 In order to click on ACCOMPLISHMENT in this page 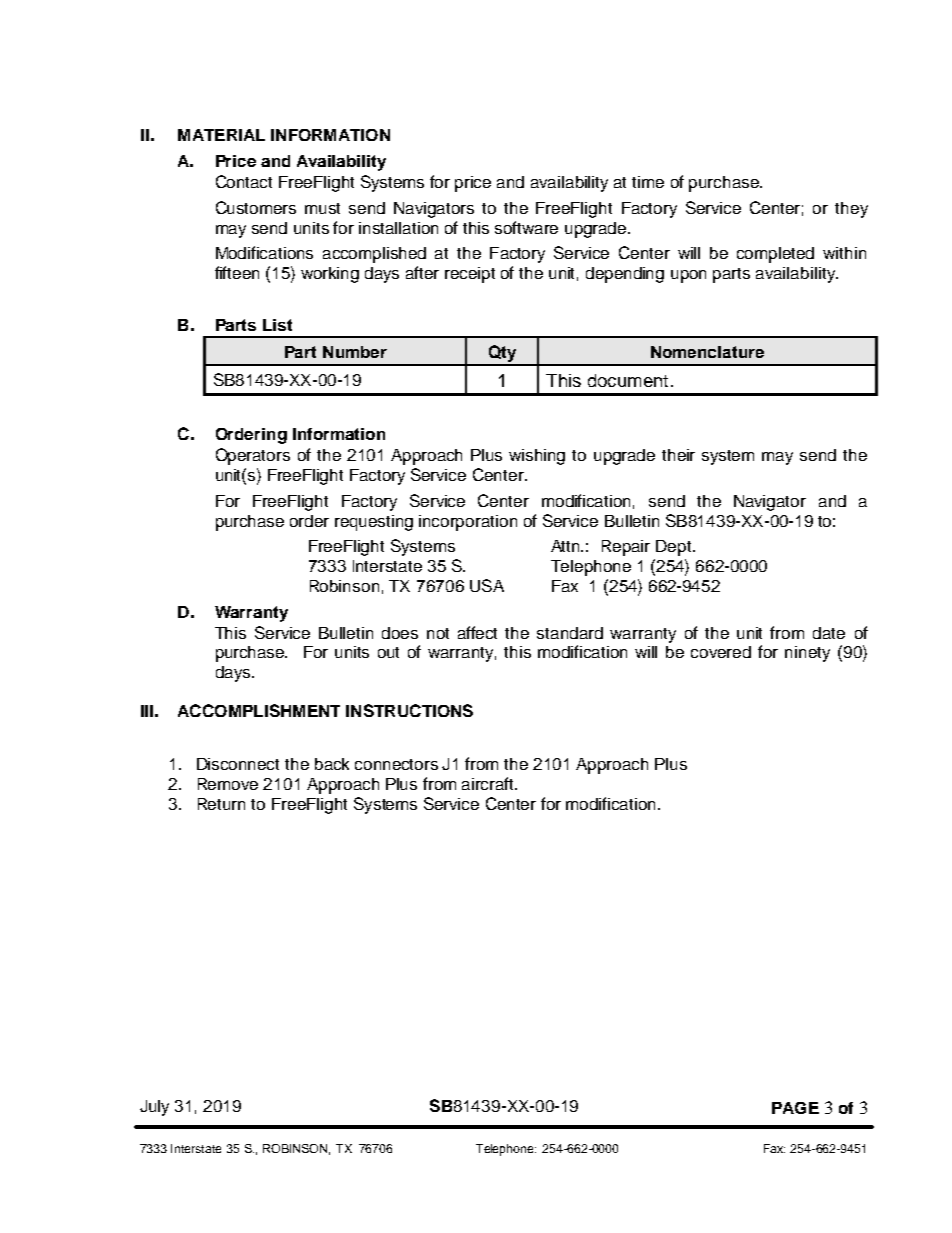, I will do `click(259, 710)`.
